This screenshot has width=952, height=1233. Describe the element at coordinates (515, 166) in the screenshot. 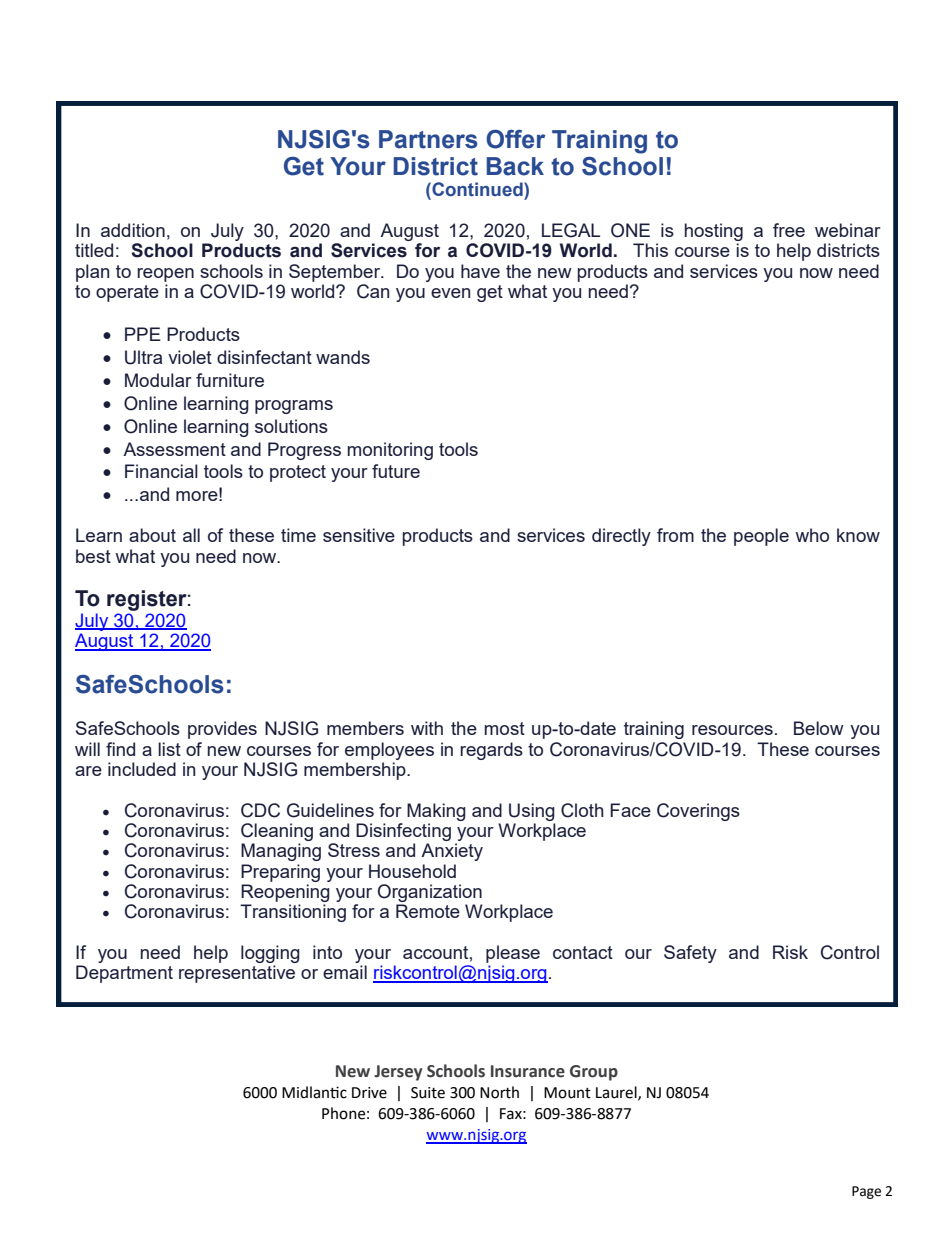

I see `Back` at that location.
